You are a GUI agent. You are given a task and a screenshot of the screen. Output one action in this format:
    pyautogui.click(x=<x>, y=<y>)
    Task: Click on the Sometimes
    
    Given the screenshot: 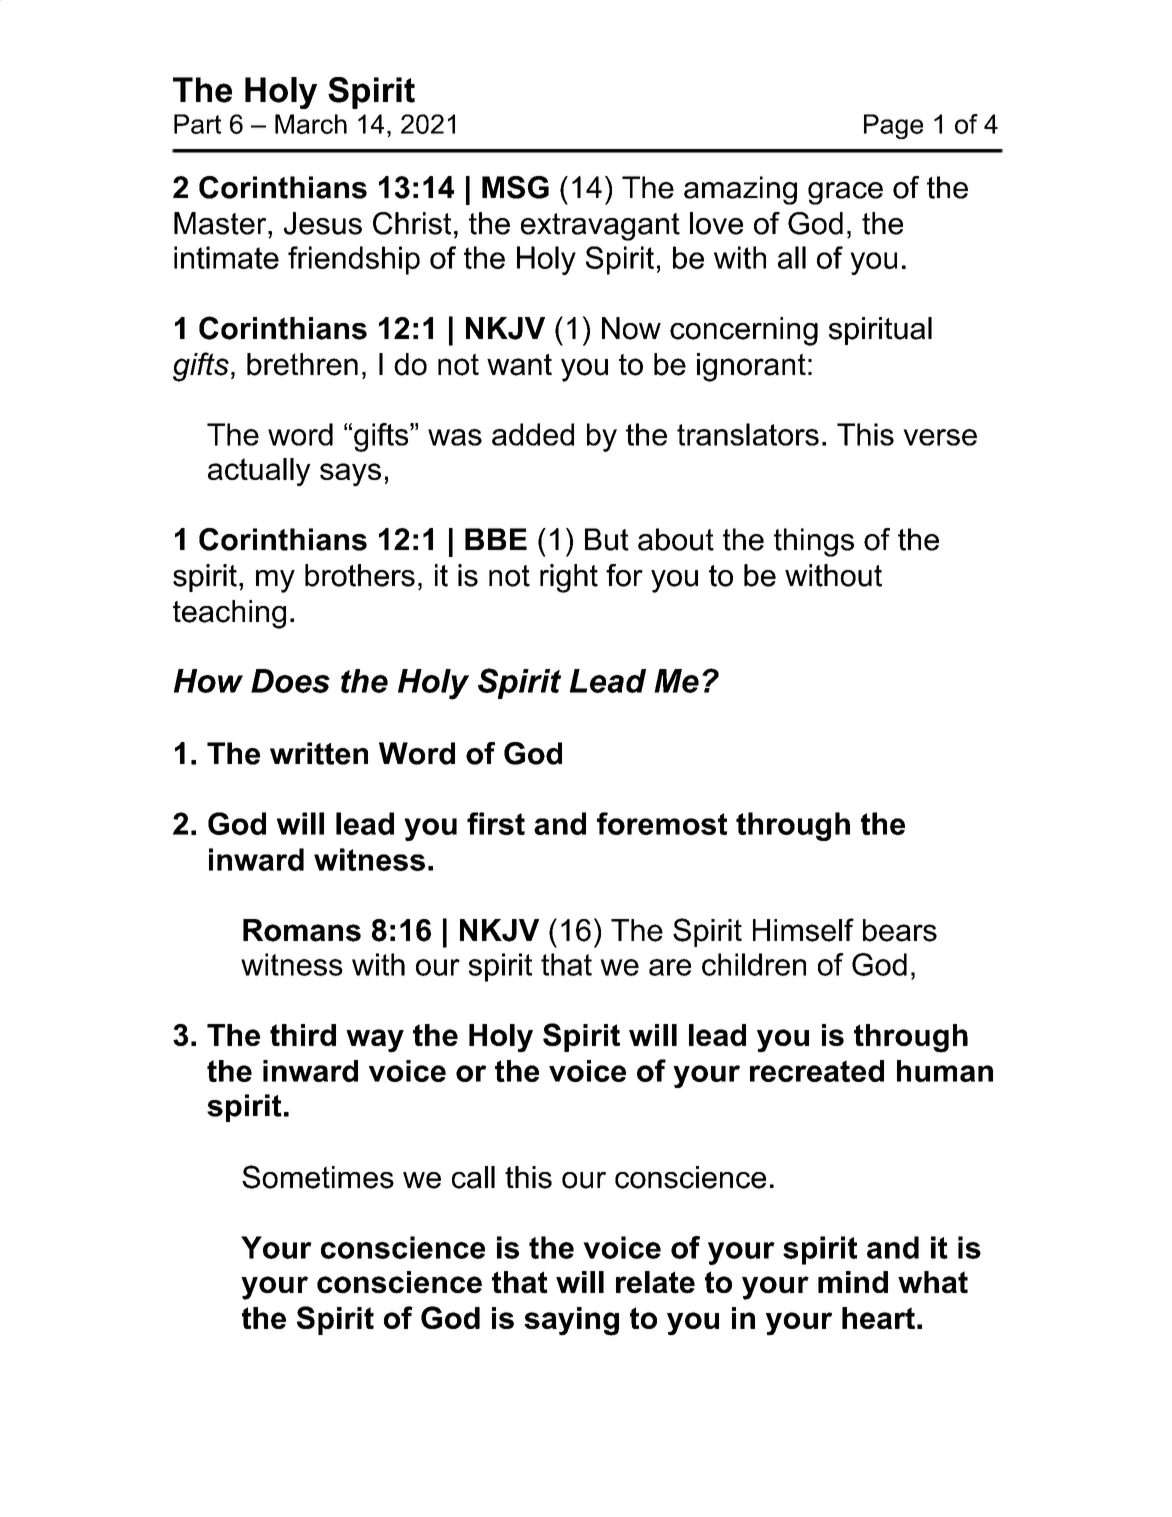 What is the action you would take?
    pyautogui.click(x=318, y=1177)
